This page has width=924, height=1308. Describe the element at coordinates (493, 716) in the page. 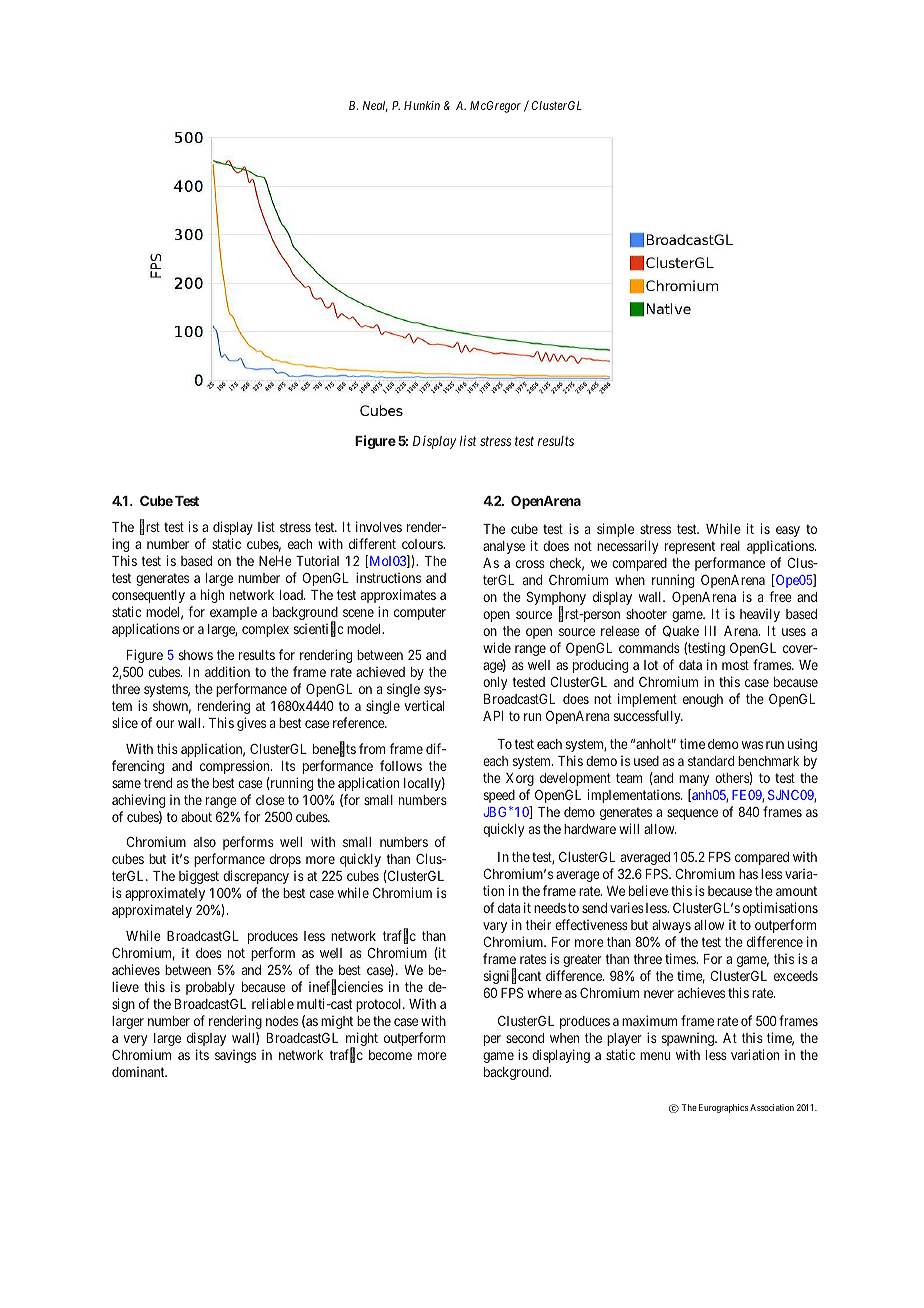

I see `API` at that location.
